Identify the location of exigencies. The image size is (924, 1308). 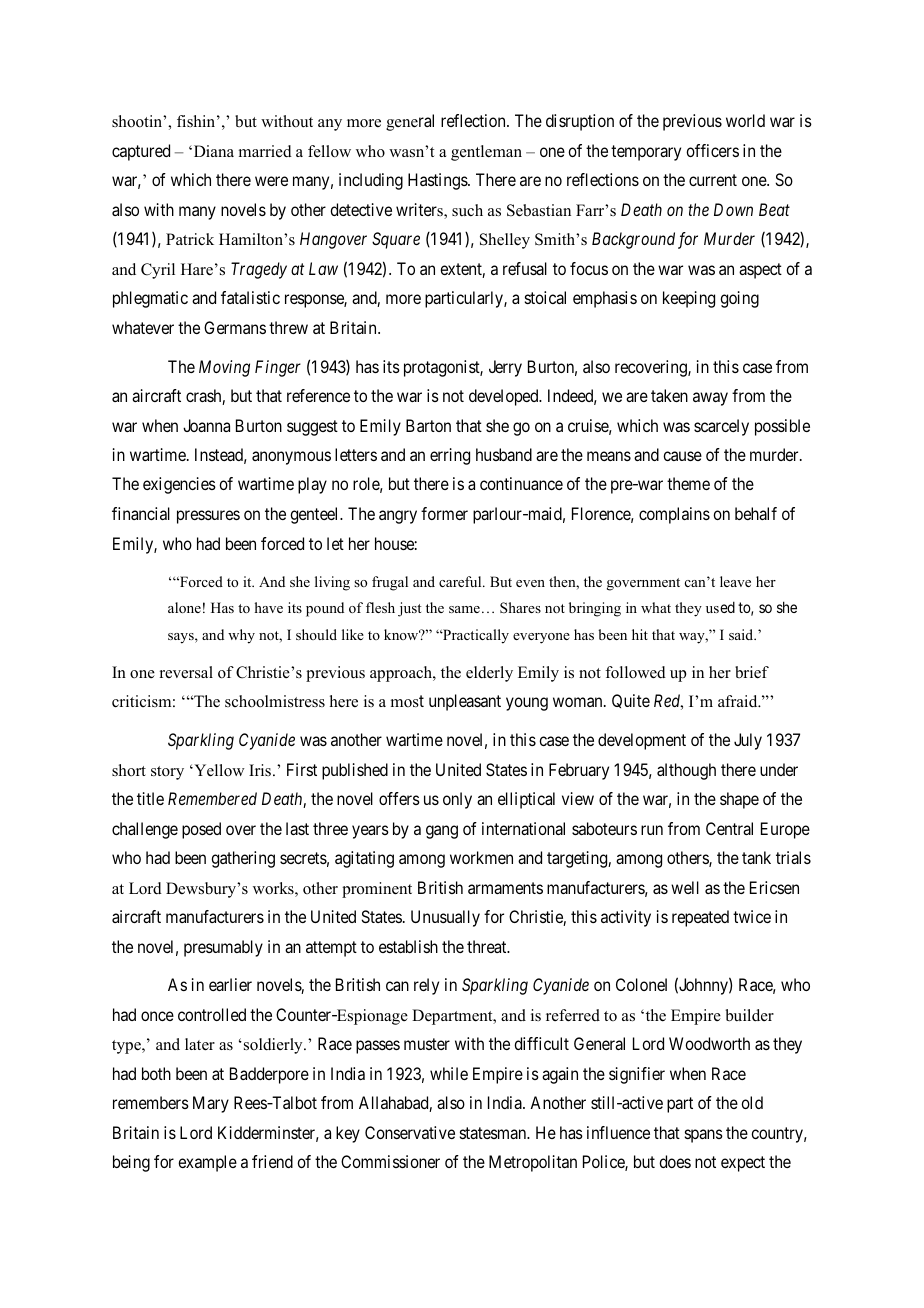
(179, 485).
